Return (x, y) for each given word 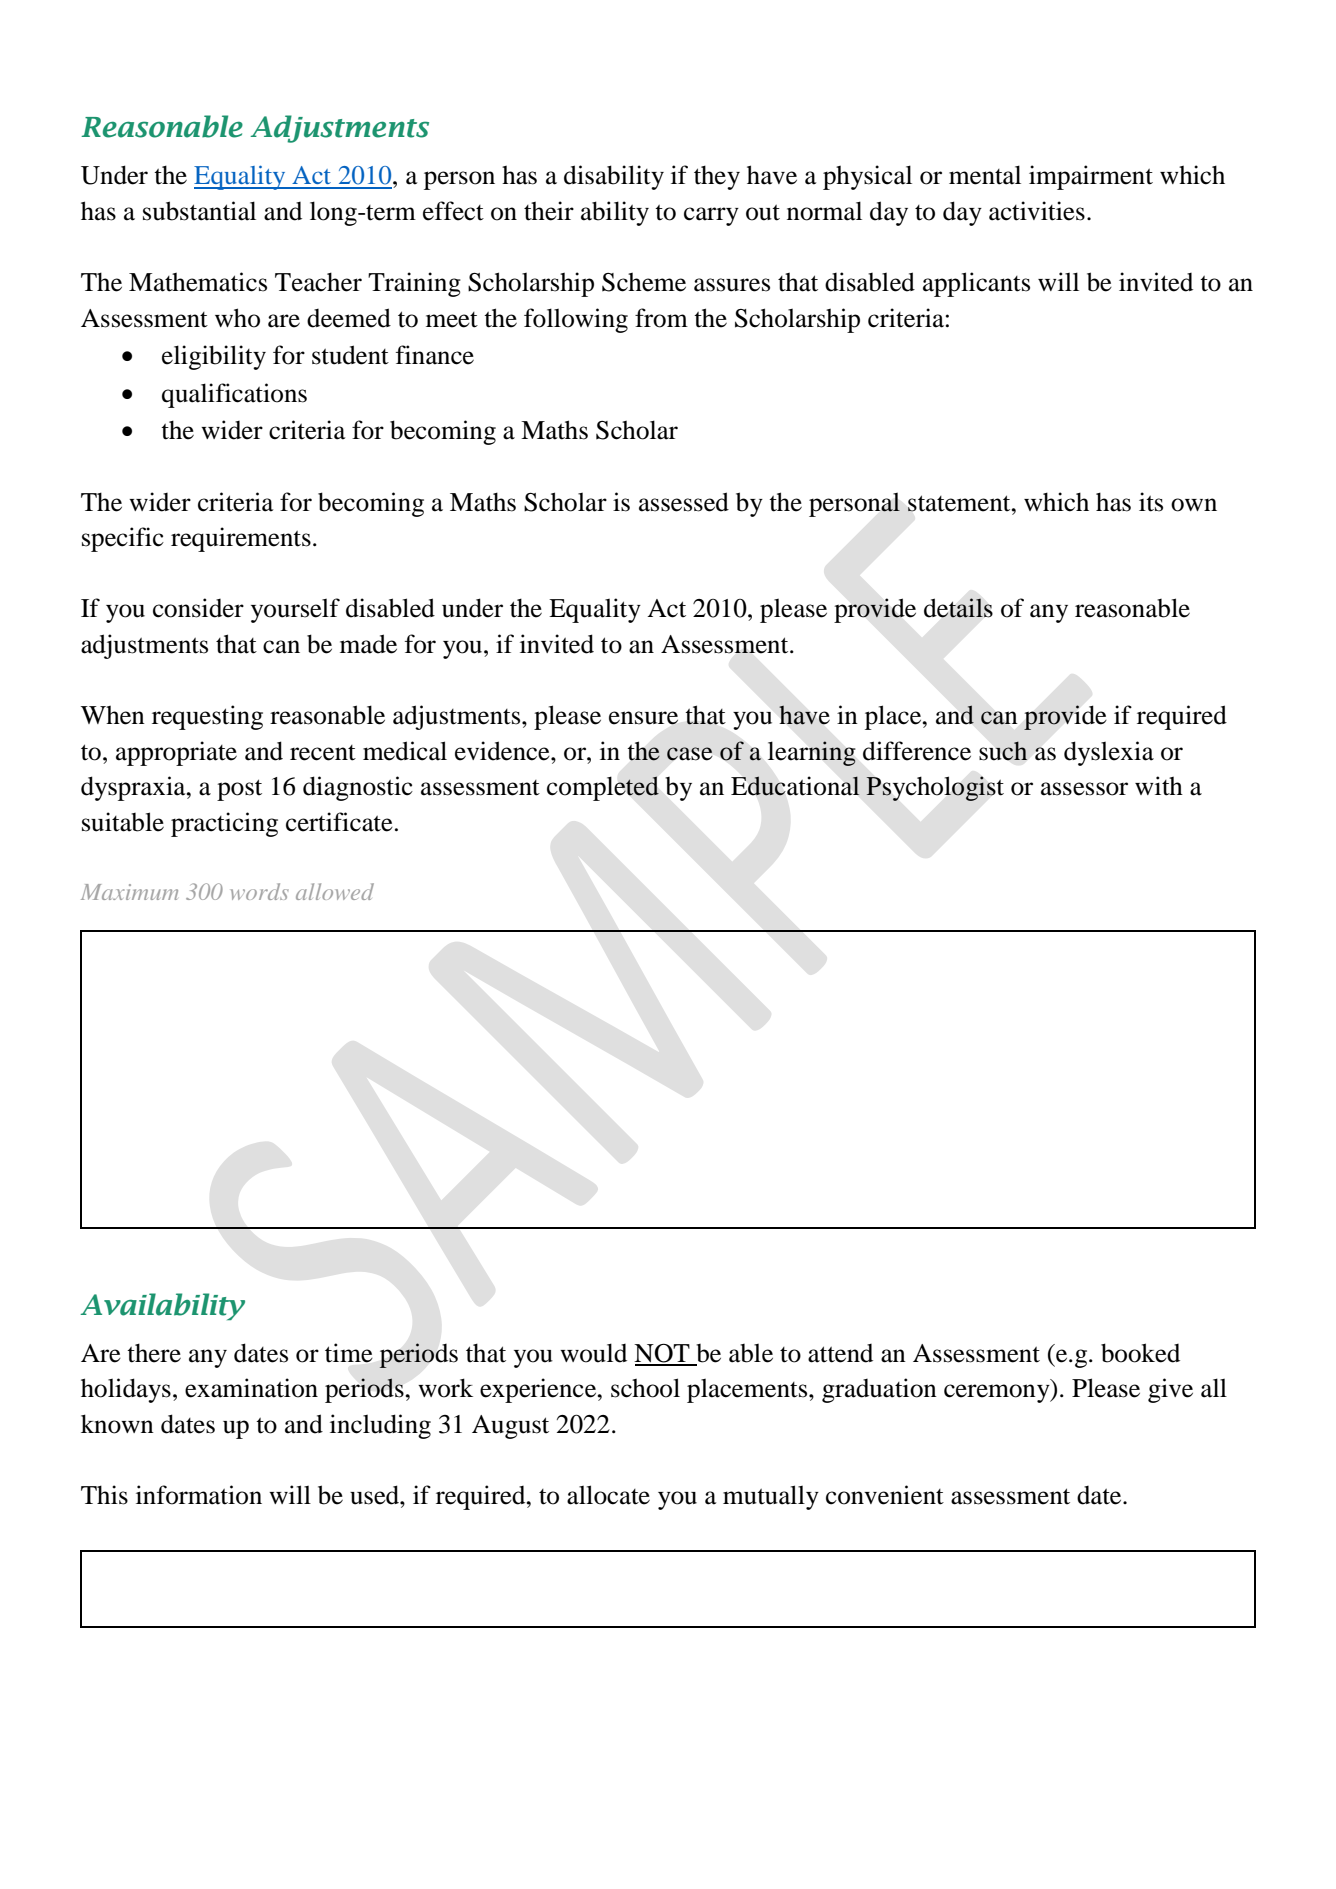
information (199, 1495)
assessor (1084, 789)
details (958, 608)
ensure (643, 718)
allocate (608, 1495)
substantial (199, 211)
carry (711, 216)
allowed (335, 891)
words (260, 891)
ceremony (998, 1393)
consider (198, 608)
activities (1037, 211)
